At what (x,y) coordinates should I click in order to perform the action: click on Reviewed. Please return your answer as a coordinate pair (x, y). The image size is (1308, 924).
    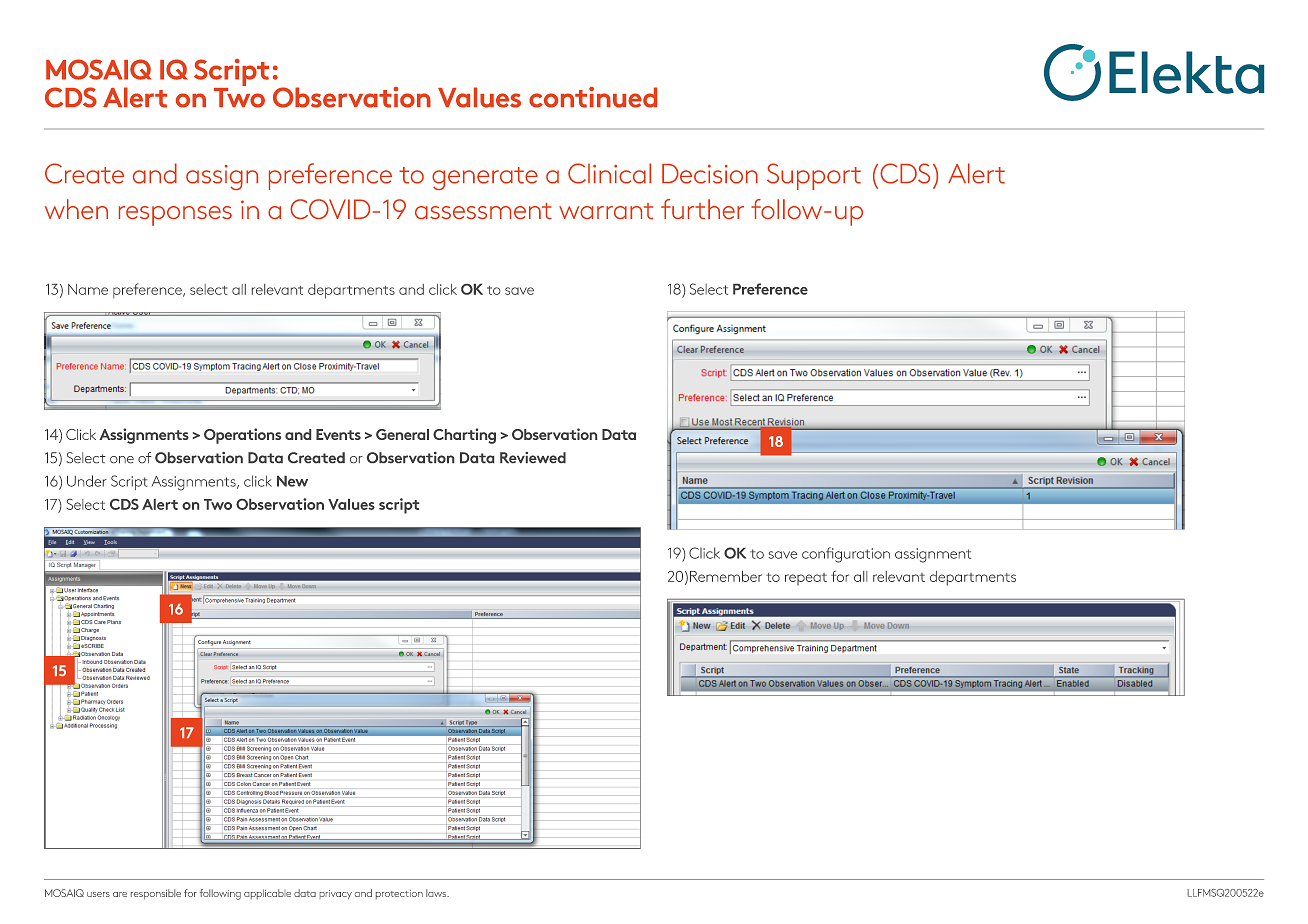
    Looking at the image, I should click on (533, 457).
